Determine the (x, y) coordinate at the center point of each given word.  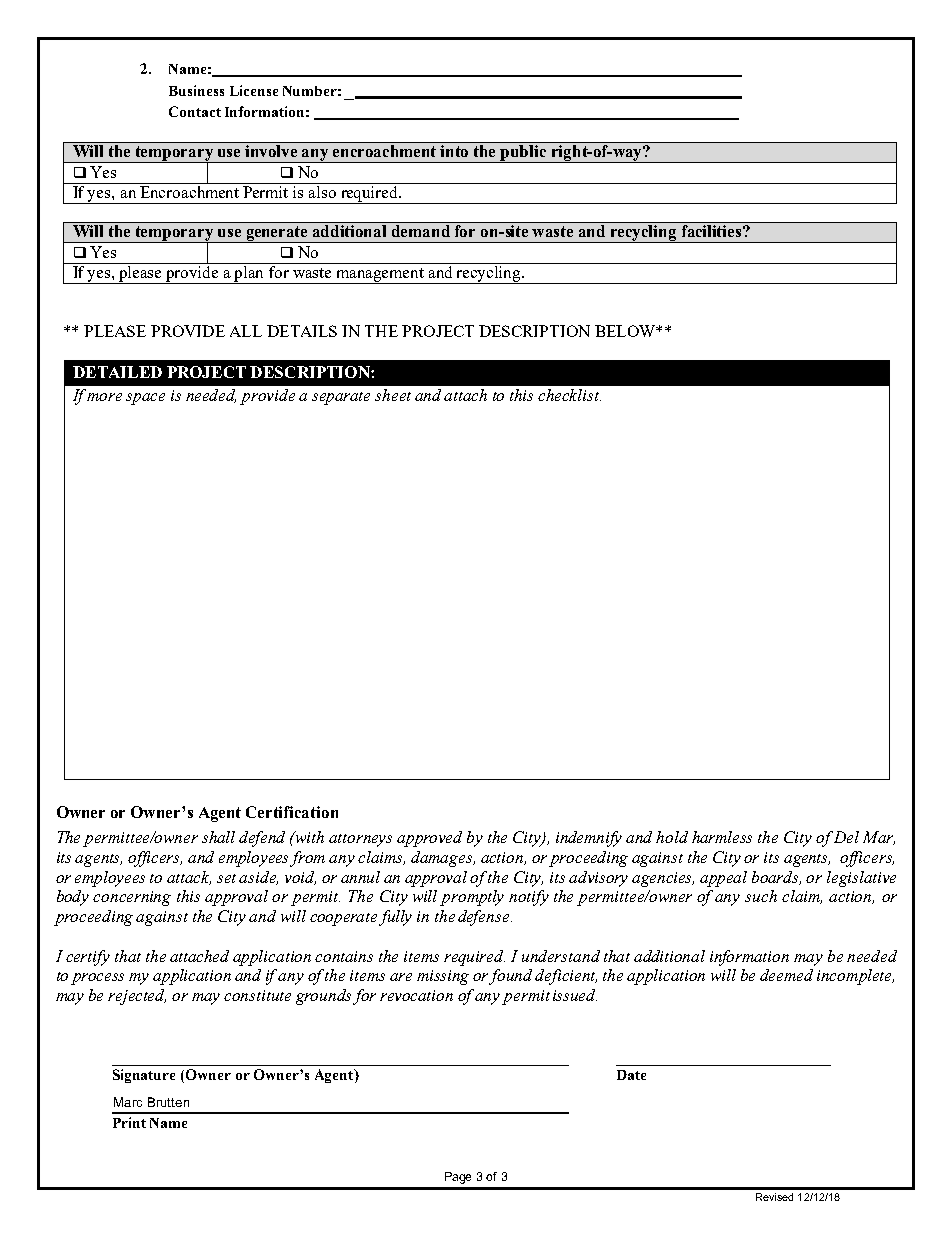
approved (429, 839)
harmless (722, 837)
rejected (137, 997)
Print (129, 1122)
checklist (569, 395)
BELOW (626, 331)
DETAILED (117, 372)
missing (443, 977)
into (454, 151)
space (145, 399)
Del (846, 837)
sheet (393, 395)
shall (218, 837)
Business (196, 90)
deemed (786, 975)
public (524, 154)
